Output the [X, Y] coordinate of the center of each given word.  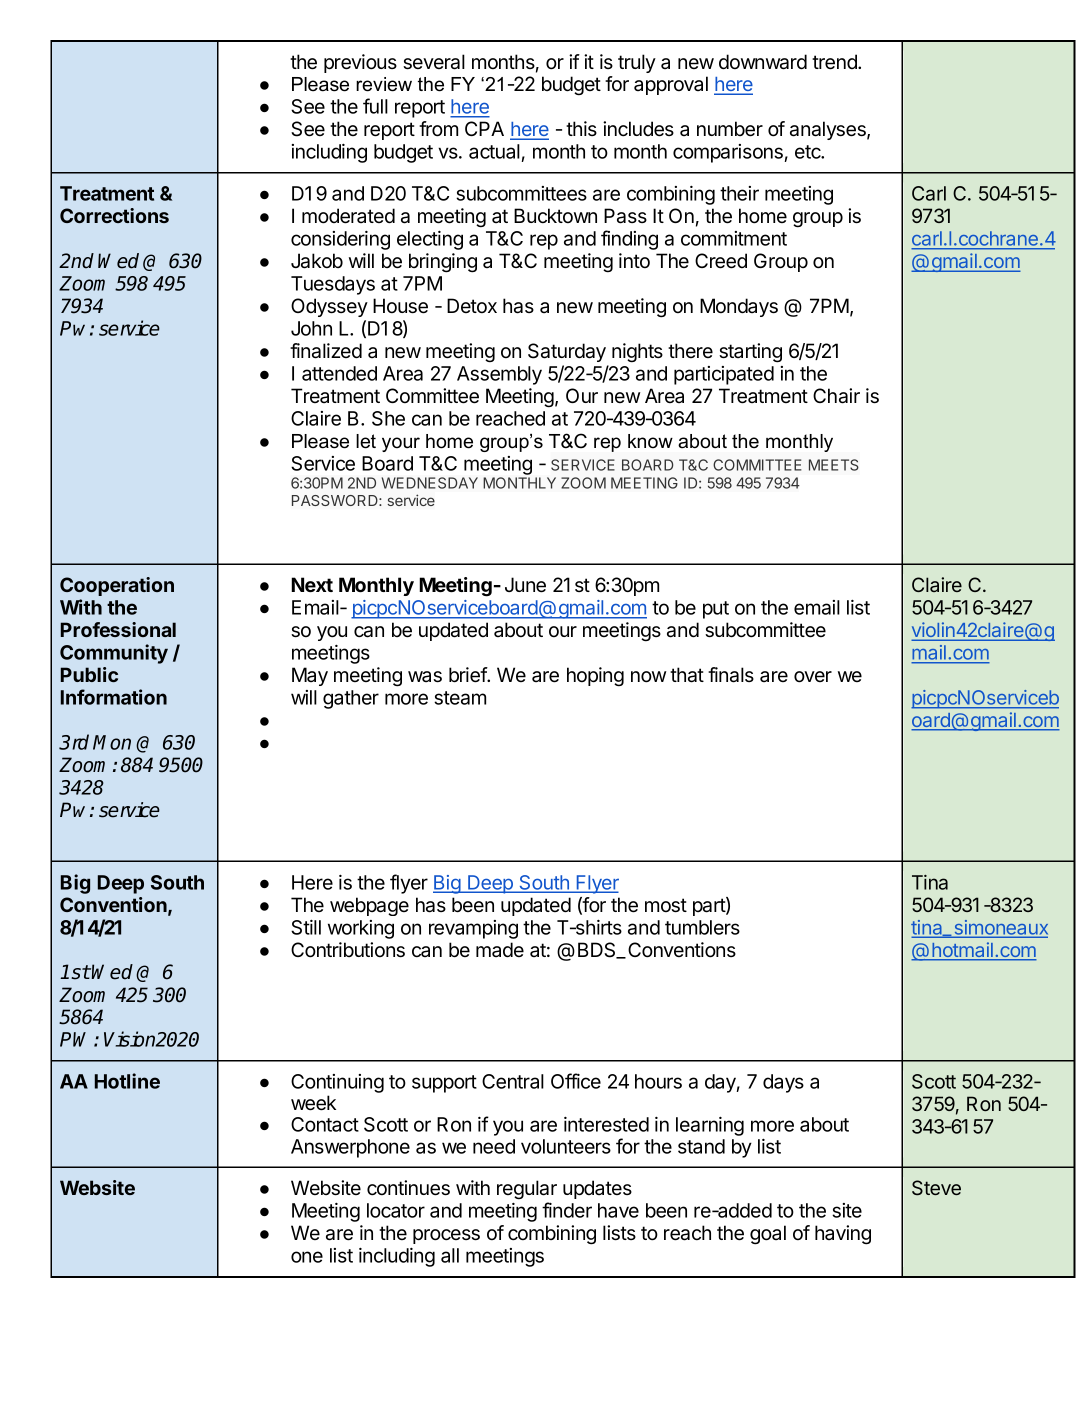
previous [360, 63]
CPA [484, 128]
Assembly [499, 375]
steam [460, 698]
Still [306, 927]
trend [835, 62]
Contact [325, 1124]
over [813, 677]
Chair [836, 396]
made [500, 950]
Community [114, 654]
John [311, 328]
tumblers [702, 927]
